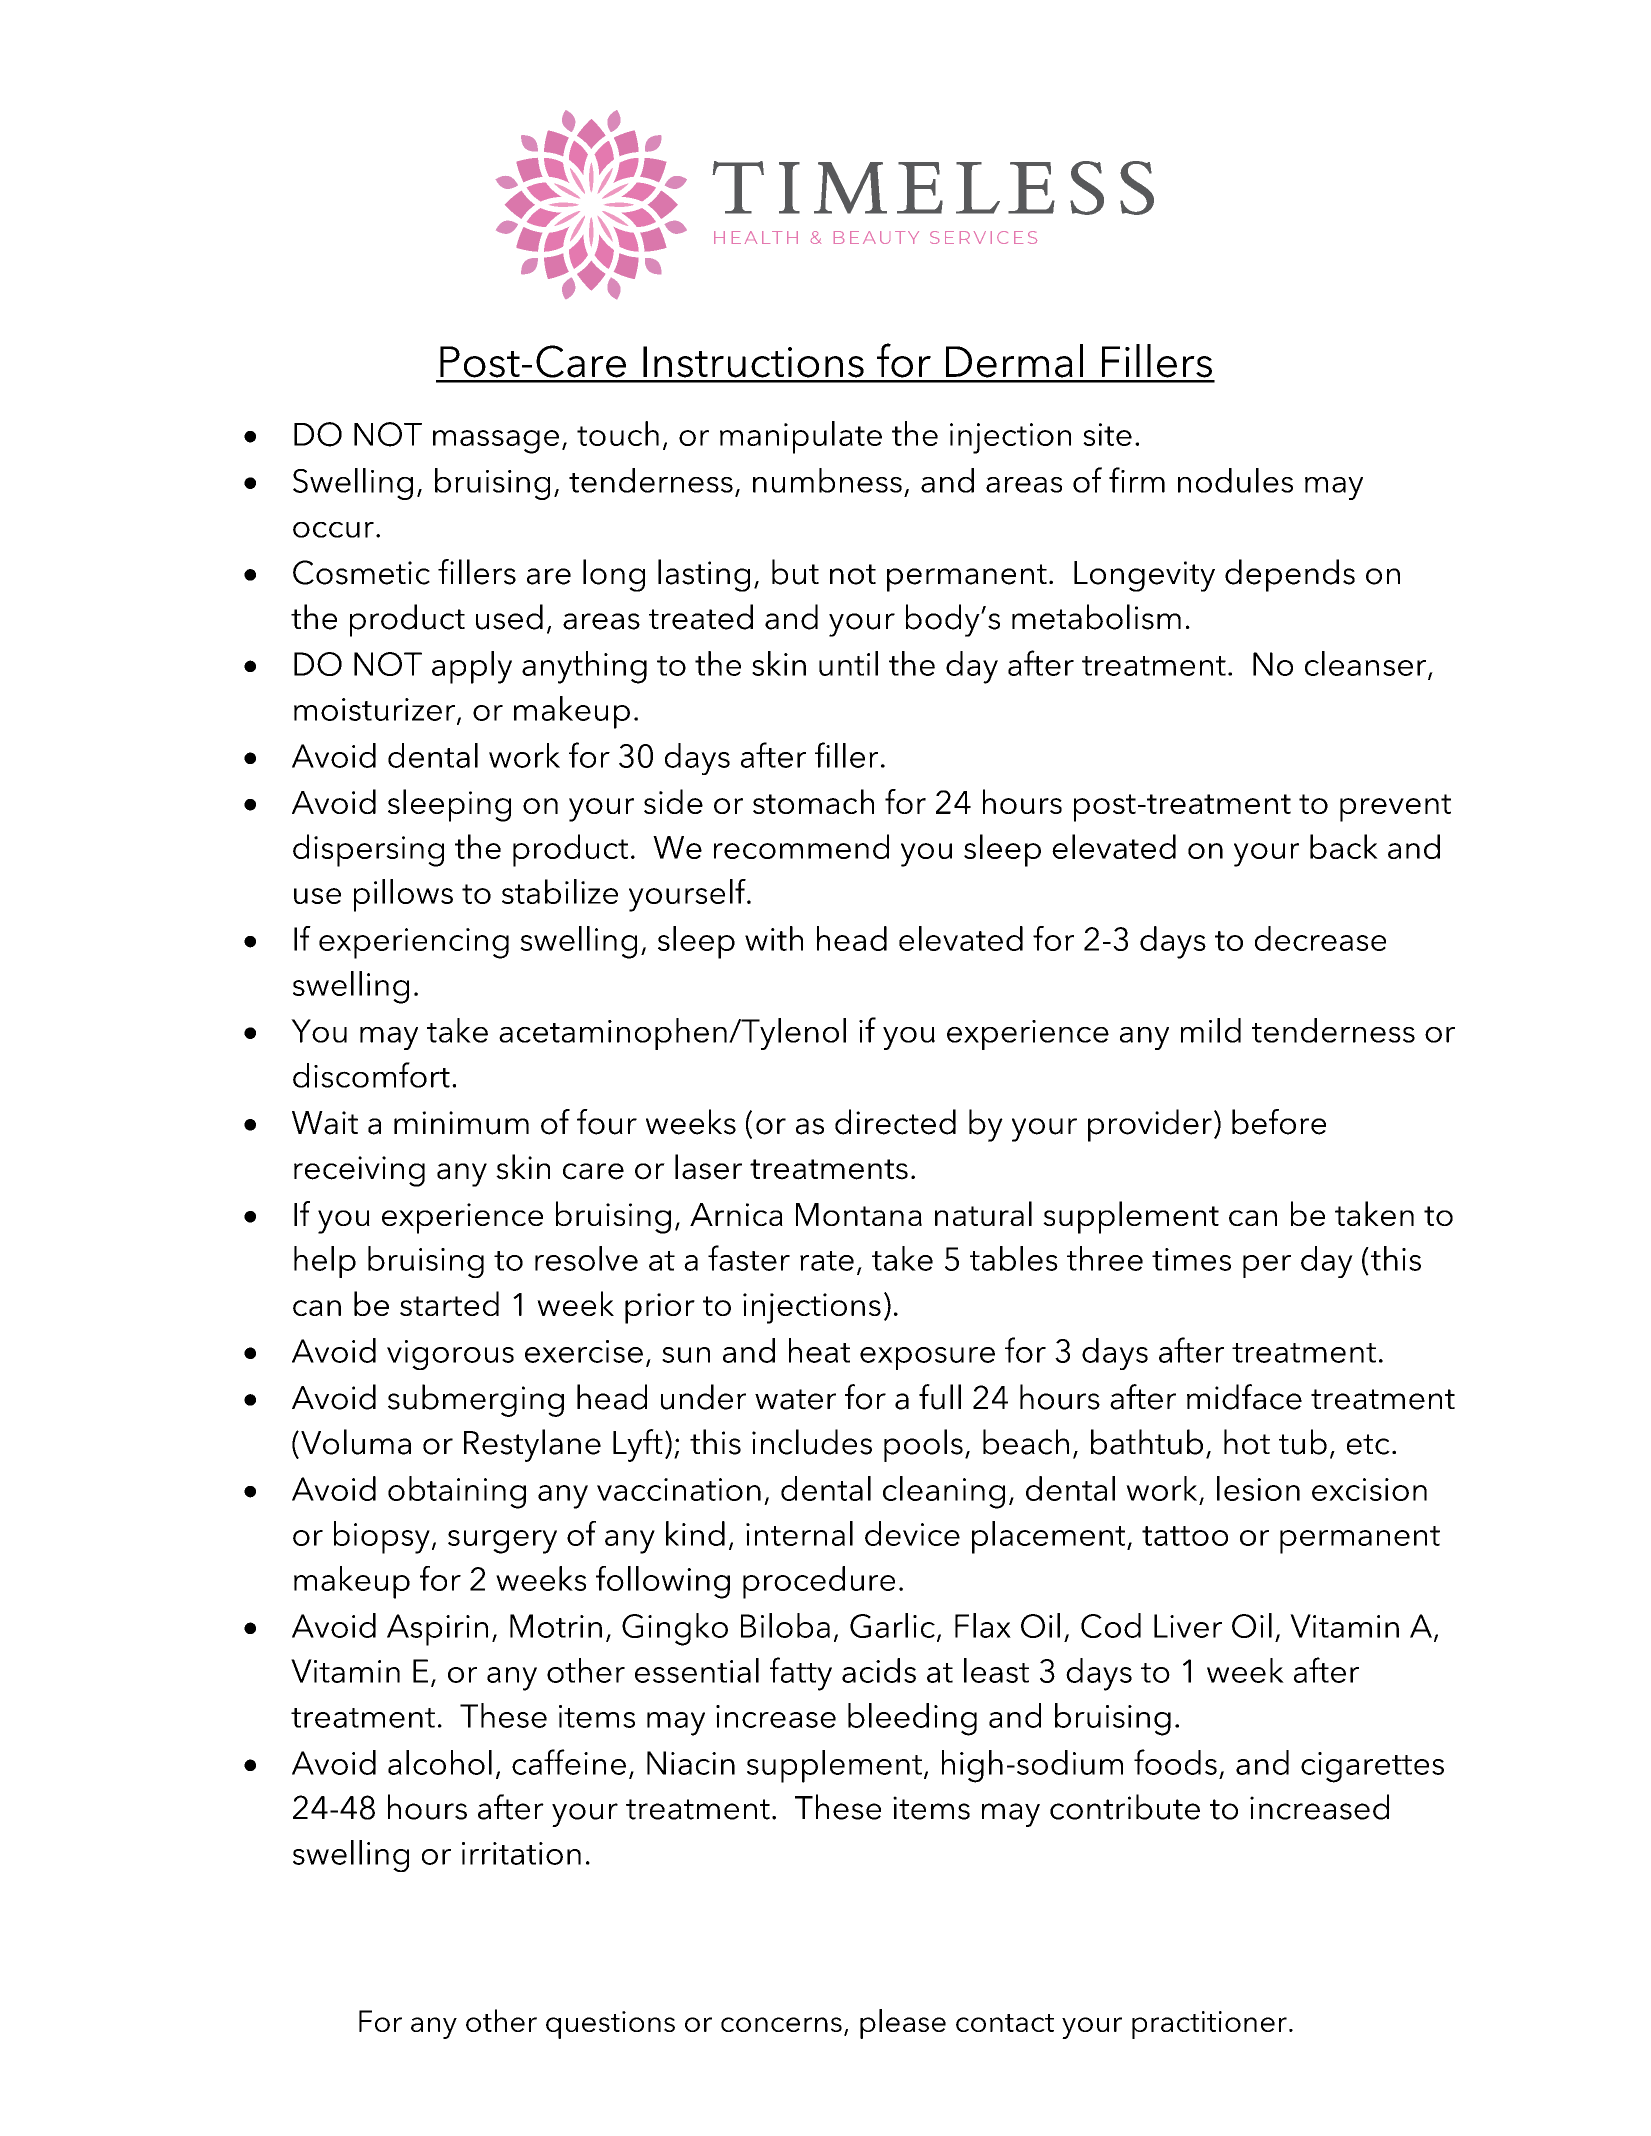 Image resolution: width=1651 pixels, height=2136 pixels. I want to click on decrease, so click(1320, 938).
